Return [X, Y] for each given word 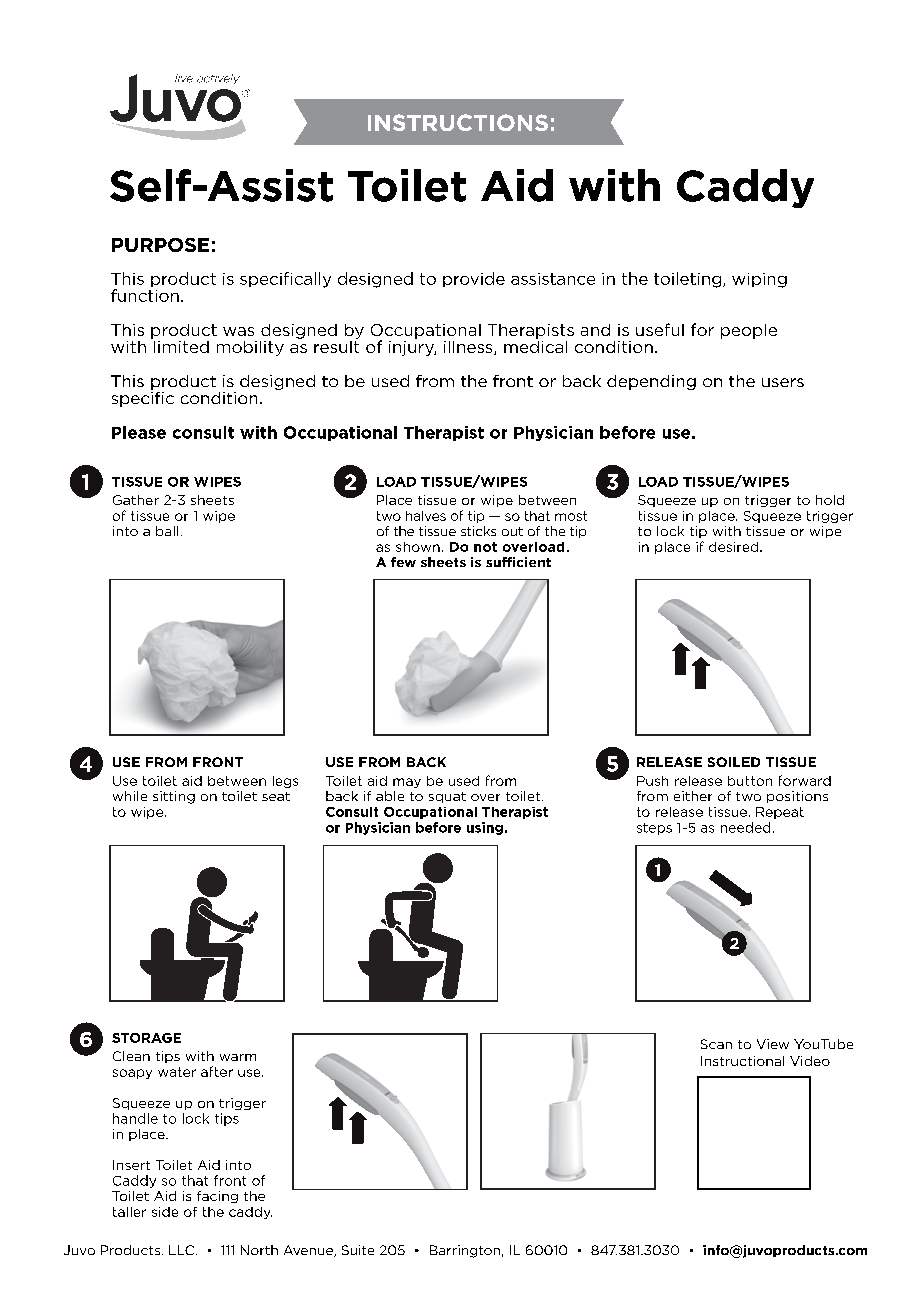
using [485, 828]
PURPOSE [160, 245]
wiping [759, 280]
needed [745, 827]
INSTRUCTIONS [458, 122]
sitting [174, 797]
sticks [478, 531]
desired [735, 547]
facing [217, 1197]
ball [167, 531]
